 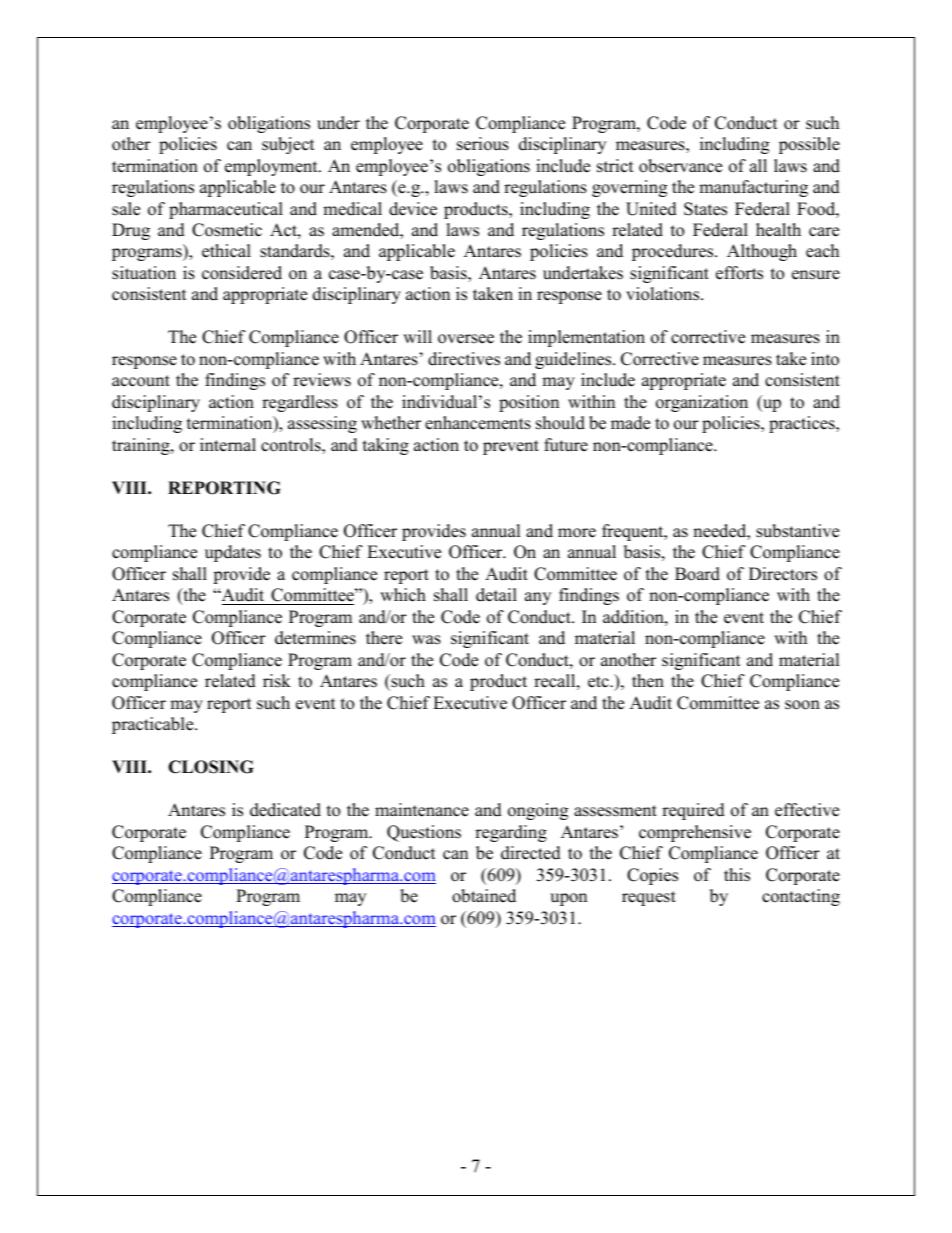 I want to click on was, so click(x=426, y=640).
